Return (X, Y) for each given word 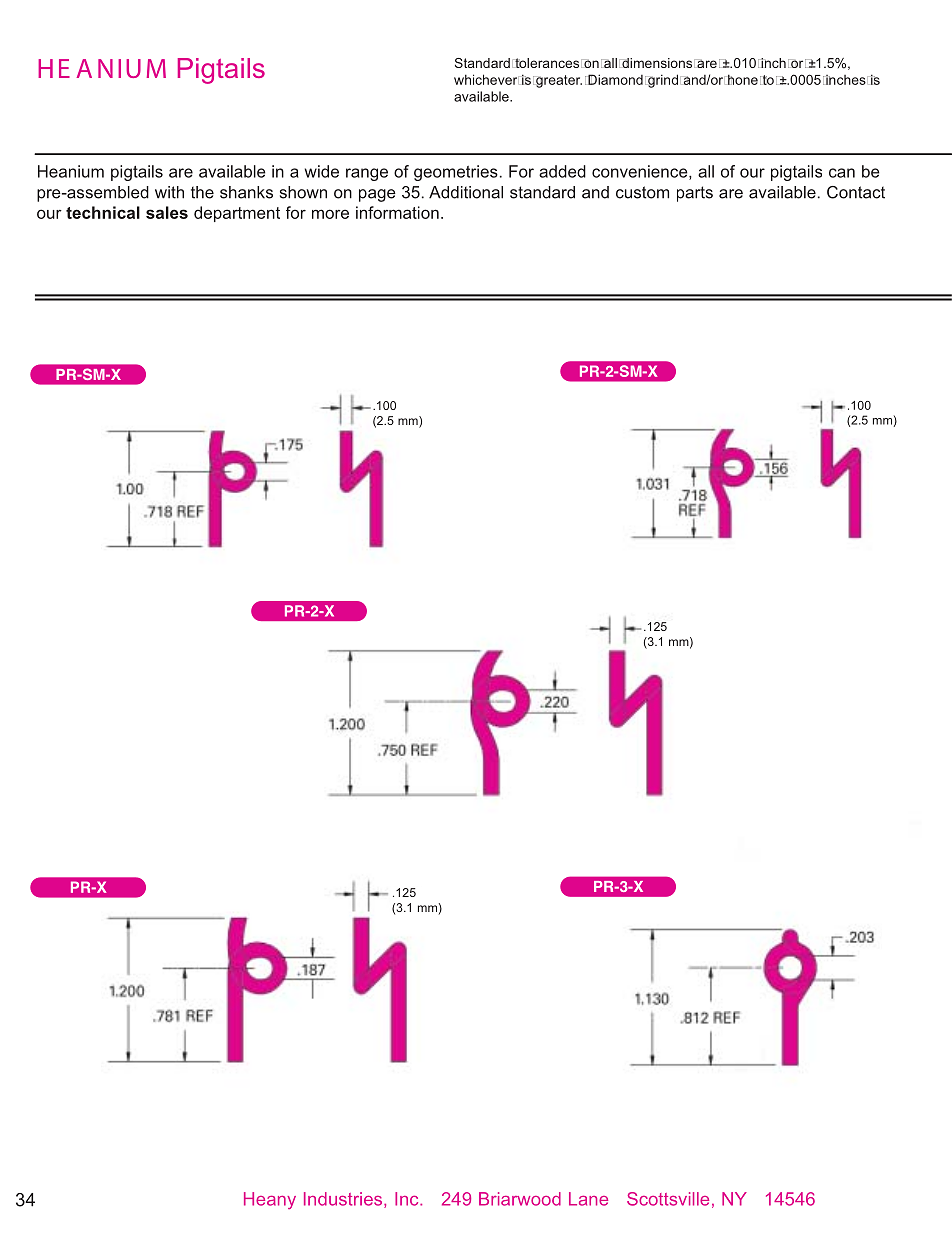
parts (695, 194)
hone (743, 79)
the (202, 192)
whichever (486, 79)
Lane (588, 1199)
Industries (344, 1200)
